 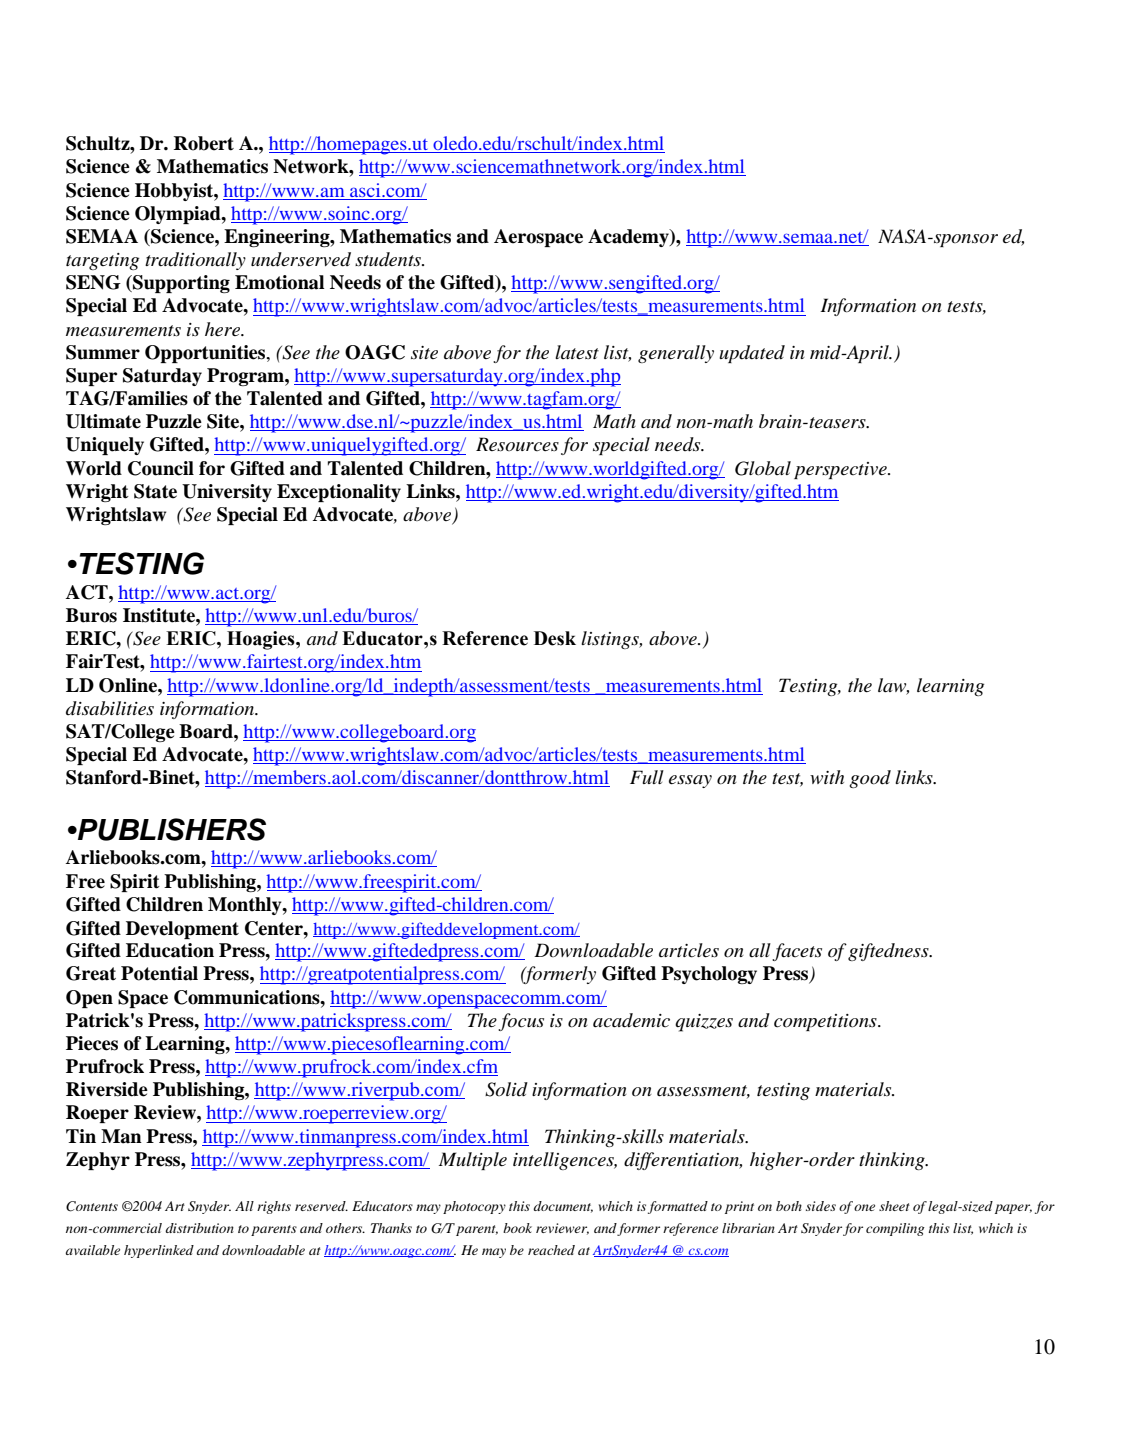 What do you see at coordinates (563, 1207) in the image?
I see `document` at bounding box center [563, 1207].
